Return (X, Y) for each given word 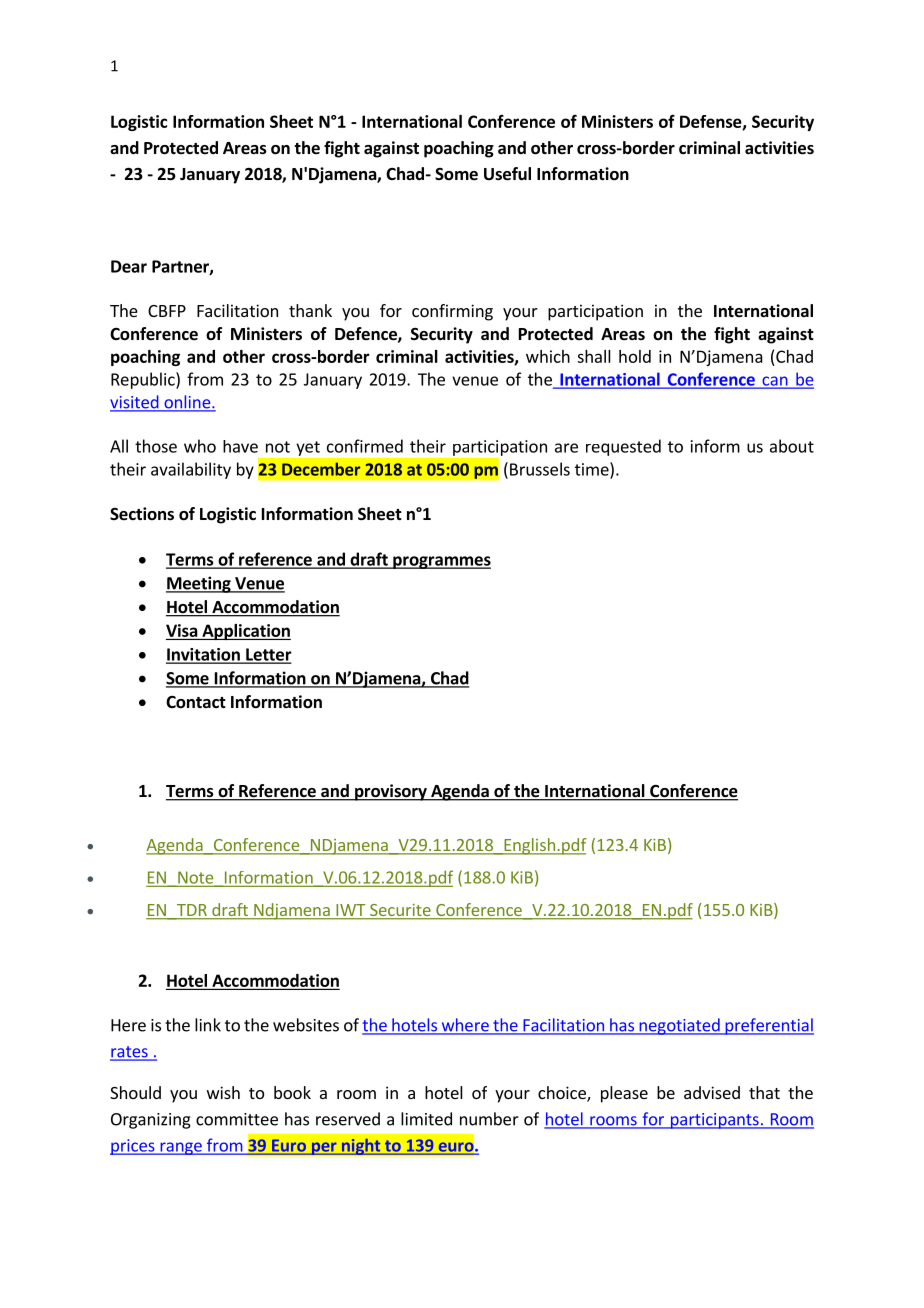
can (775, 382)
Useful (507, 174)
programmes (441, 562)
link (208, 1025)
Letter (268, 655)
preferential (768, 1026)
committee (237, 1119)
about (792, 446)
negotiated (679, 1026)
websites (306, 1025)
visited (135, 403)
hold (635, 356)
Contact (196, 702)
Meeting (199, 584)
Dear (129, 266)
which (548, 356)
